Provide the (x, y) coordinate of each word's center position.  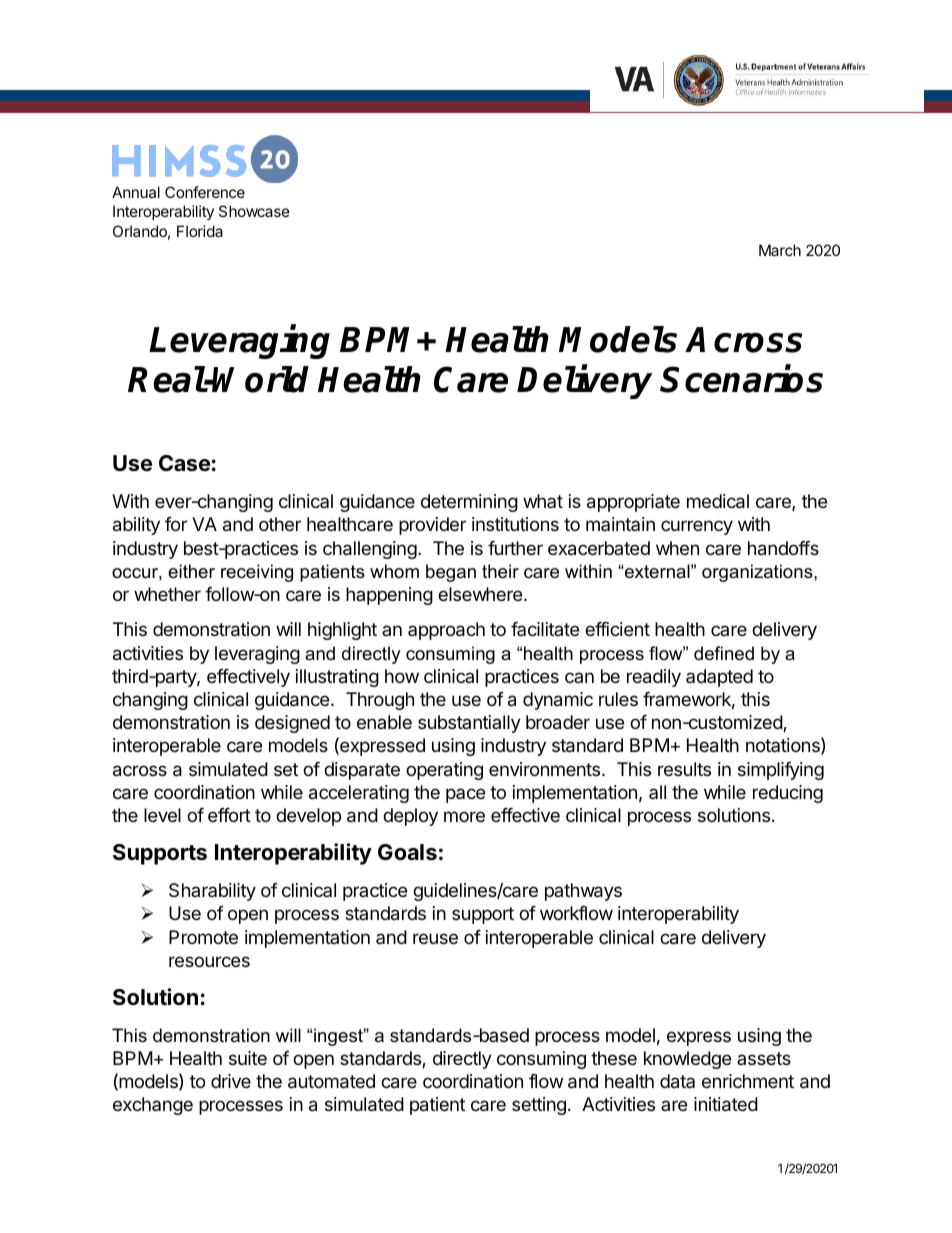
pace (465, 795)
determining (469, 503)
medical (718, 501)
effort (229, 815)
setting (539, 1106)
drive (231, 1081)
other (280, 524)
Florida (200, 231)
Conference (205, 192)
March (780, 250)
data (677, 1081)
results (684, 769)
